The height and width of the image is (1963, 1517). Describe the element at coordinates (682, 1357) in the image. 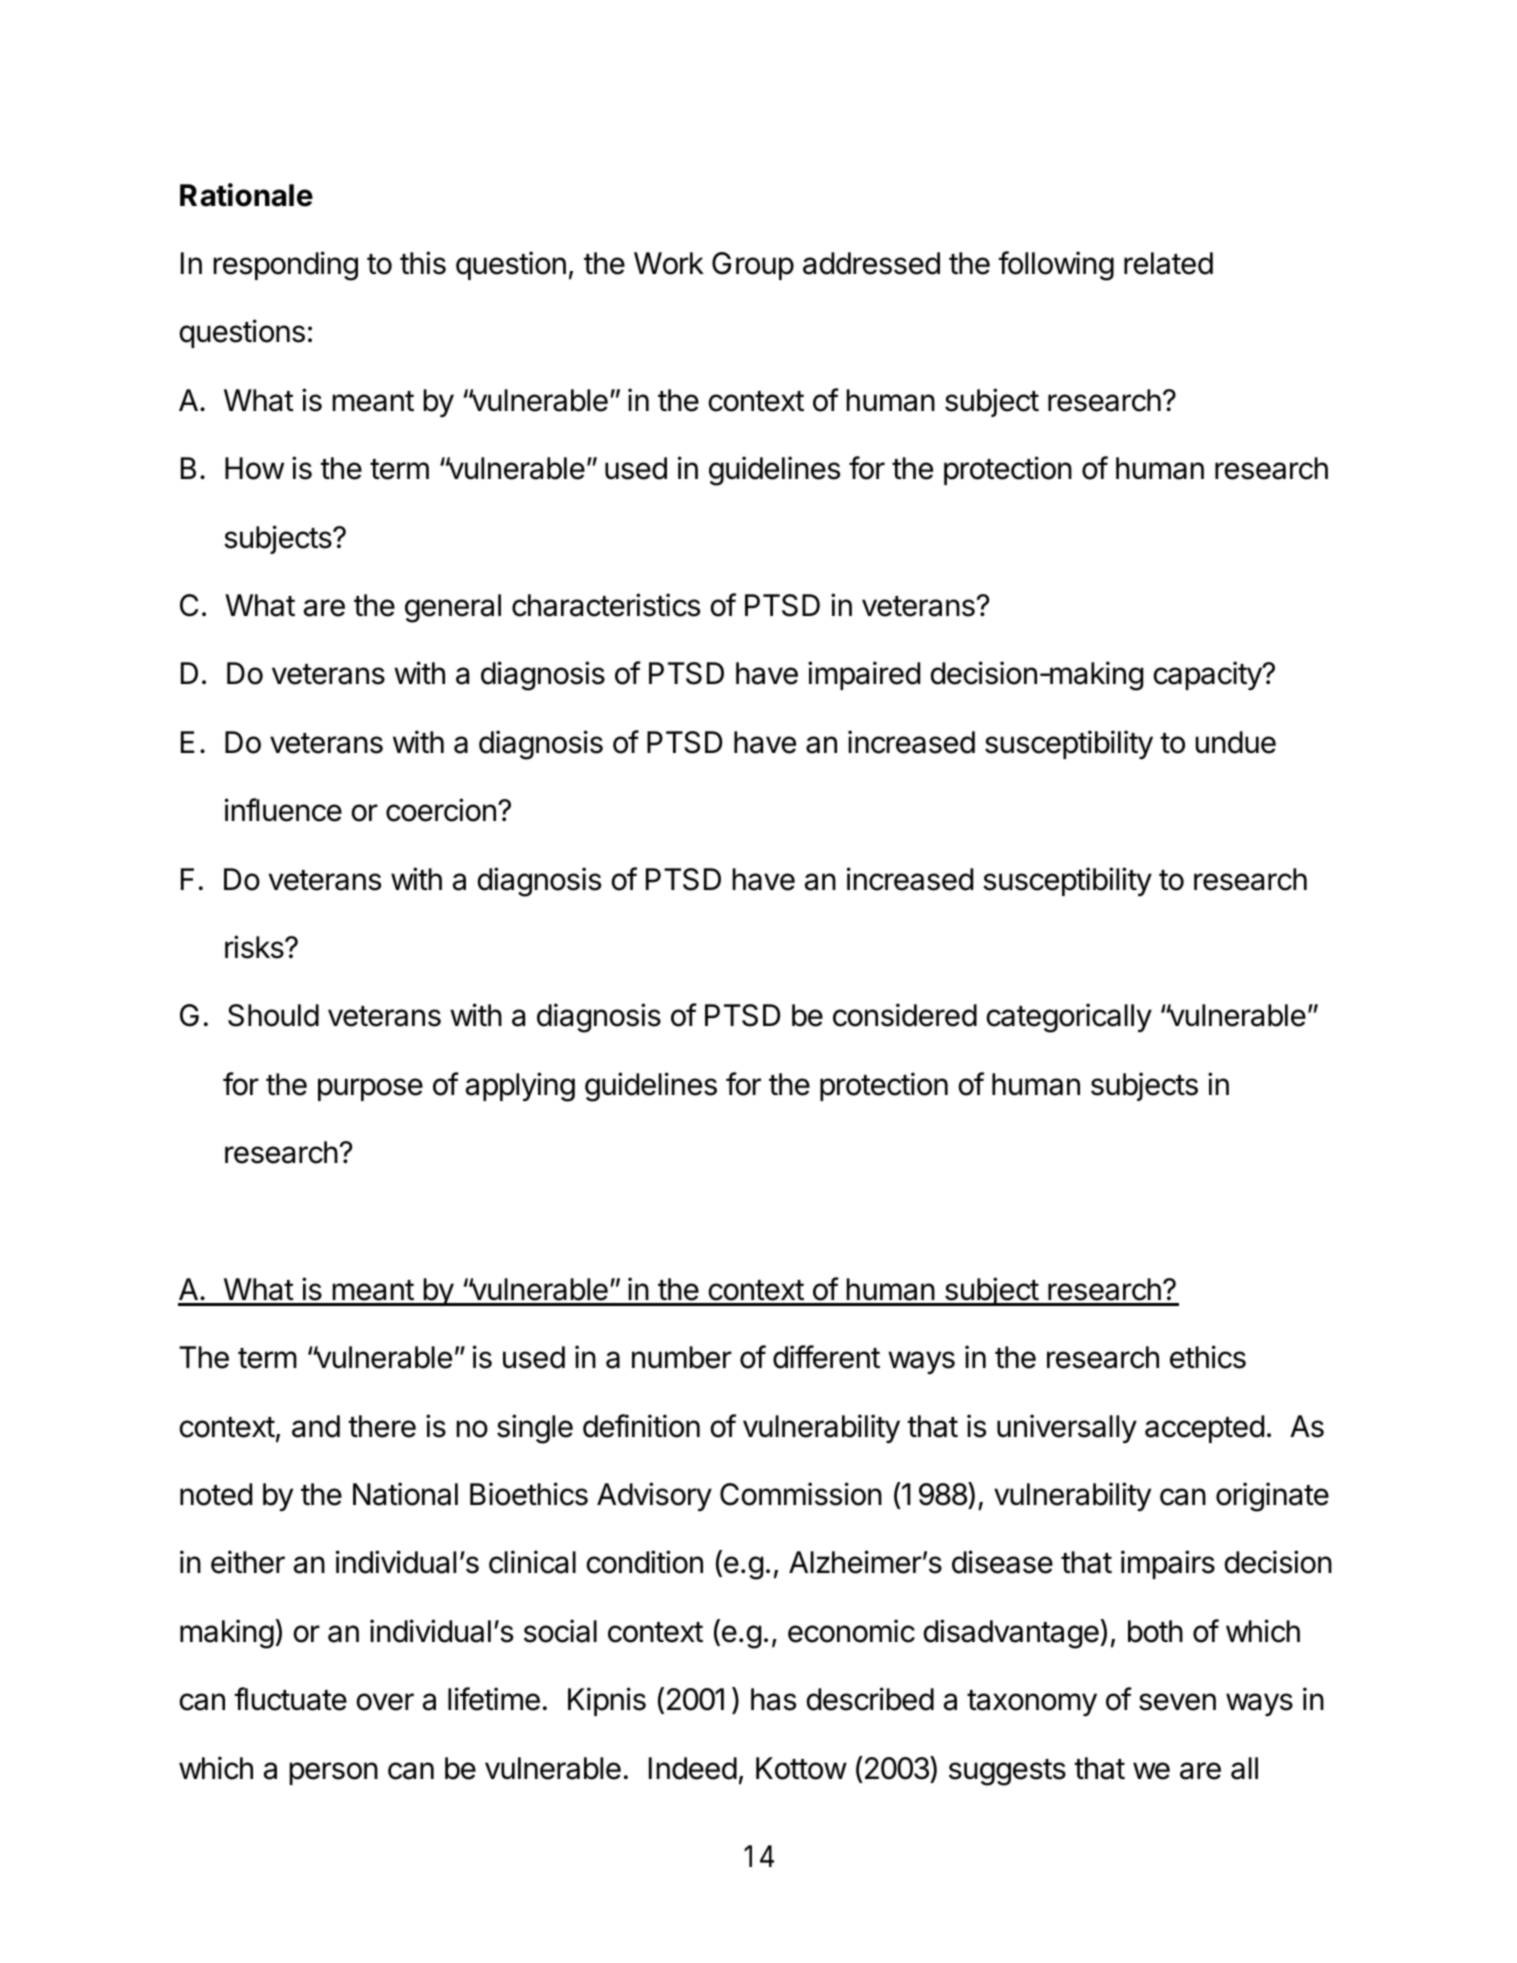

I see `number` at that location.
